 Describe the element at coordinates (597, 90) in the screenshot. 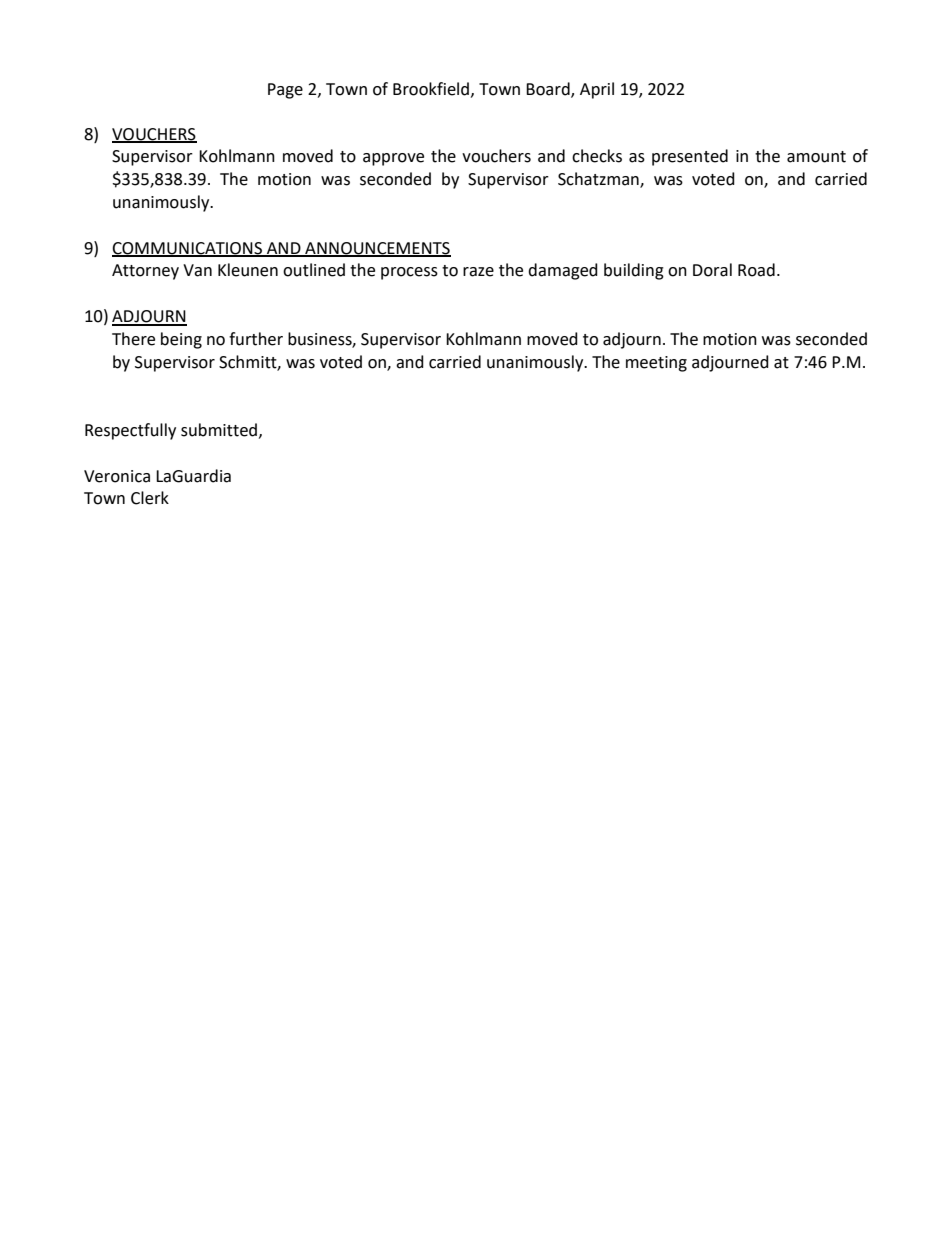

I see `April` at that location.
